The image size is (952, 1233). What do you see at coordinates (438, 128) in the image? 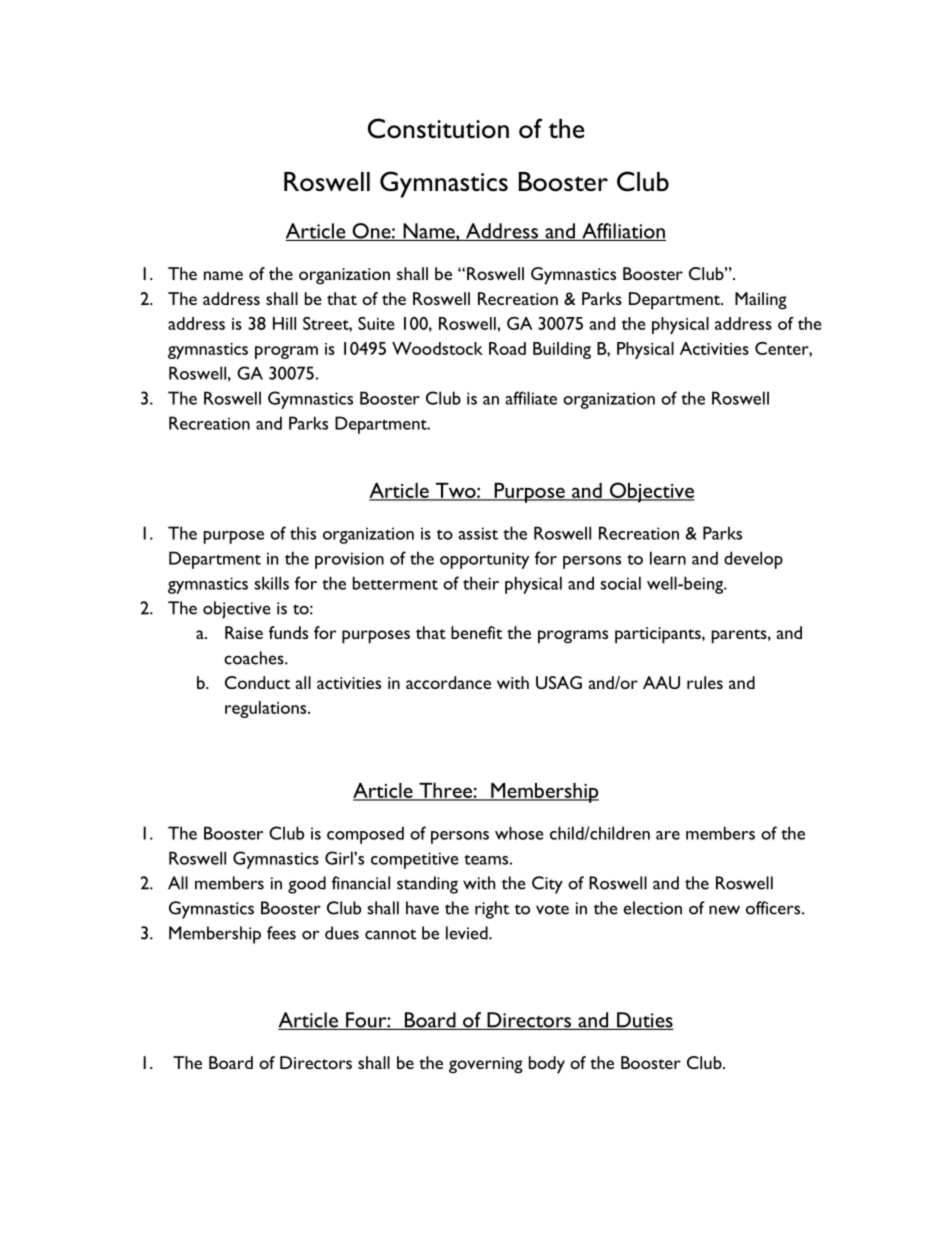
I see `Constitution` at bounding box center [438, 128].
